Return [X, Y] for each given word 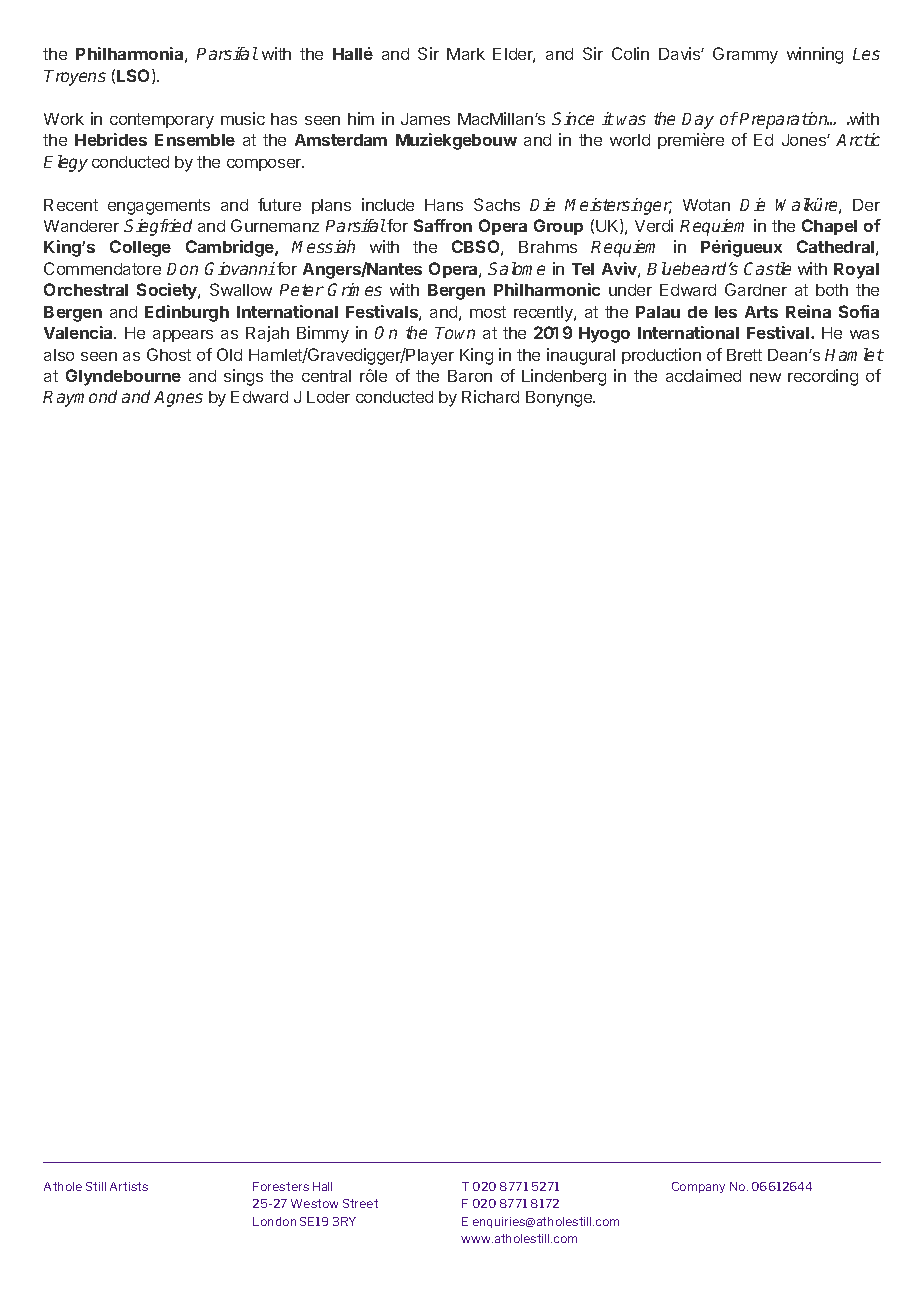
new [765, 377]
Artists [129, 1186]
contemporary [162, 121]
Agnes [178, 399]
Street [360, 1203]
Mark [466, 54]
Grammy [745, 55]
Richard [490, 396]
